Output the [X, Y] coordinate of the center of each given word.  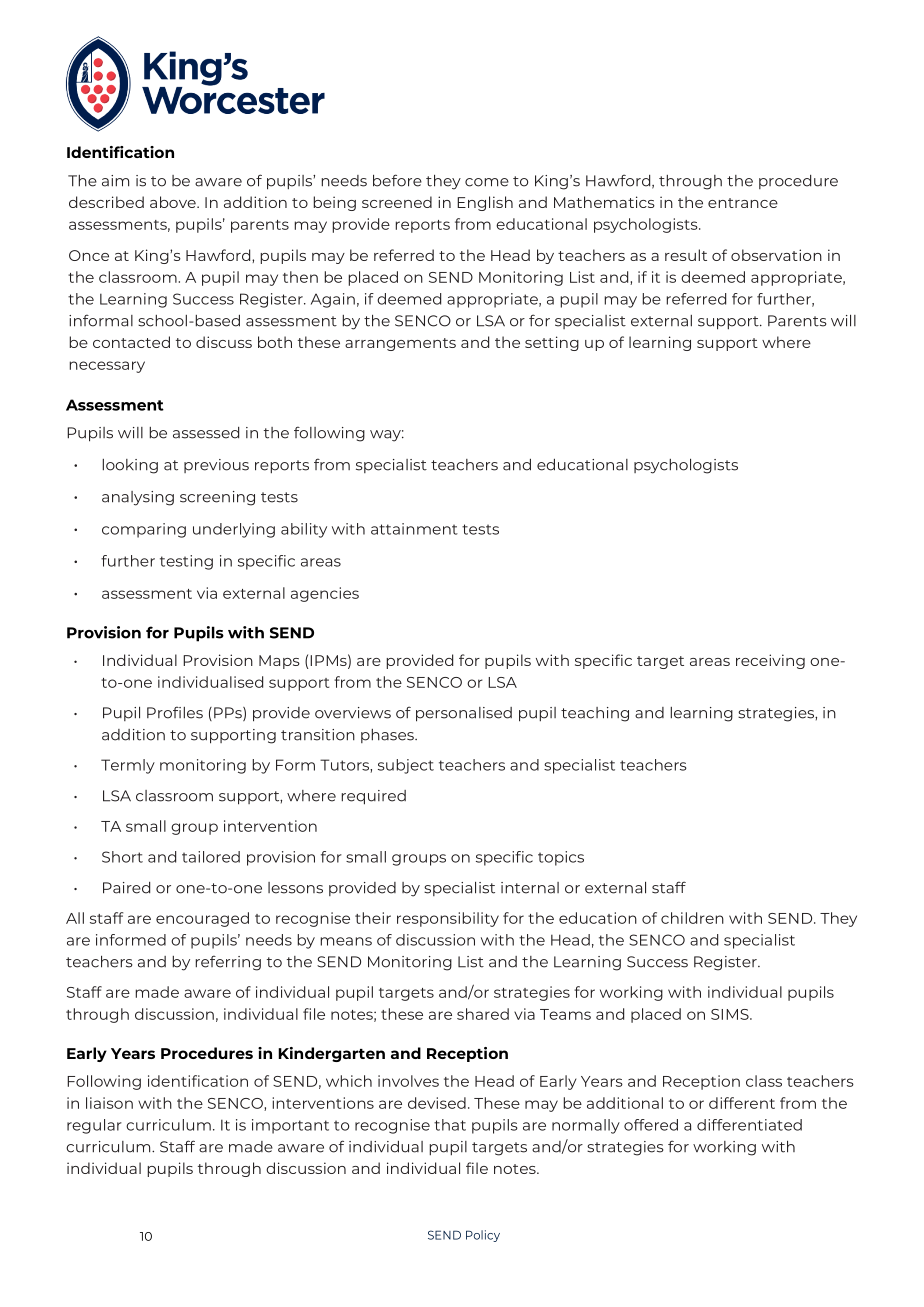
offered [651, 1125]
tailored [211, 857]
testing [186, 562]
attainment [414, 529]
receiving [770, 661]
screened [397, 202]
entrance [743, 203]
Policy [483, 1236]
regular [94, 1126]
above [174, 202]
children [692, 918]
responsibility [448, 919]
